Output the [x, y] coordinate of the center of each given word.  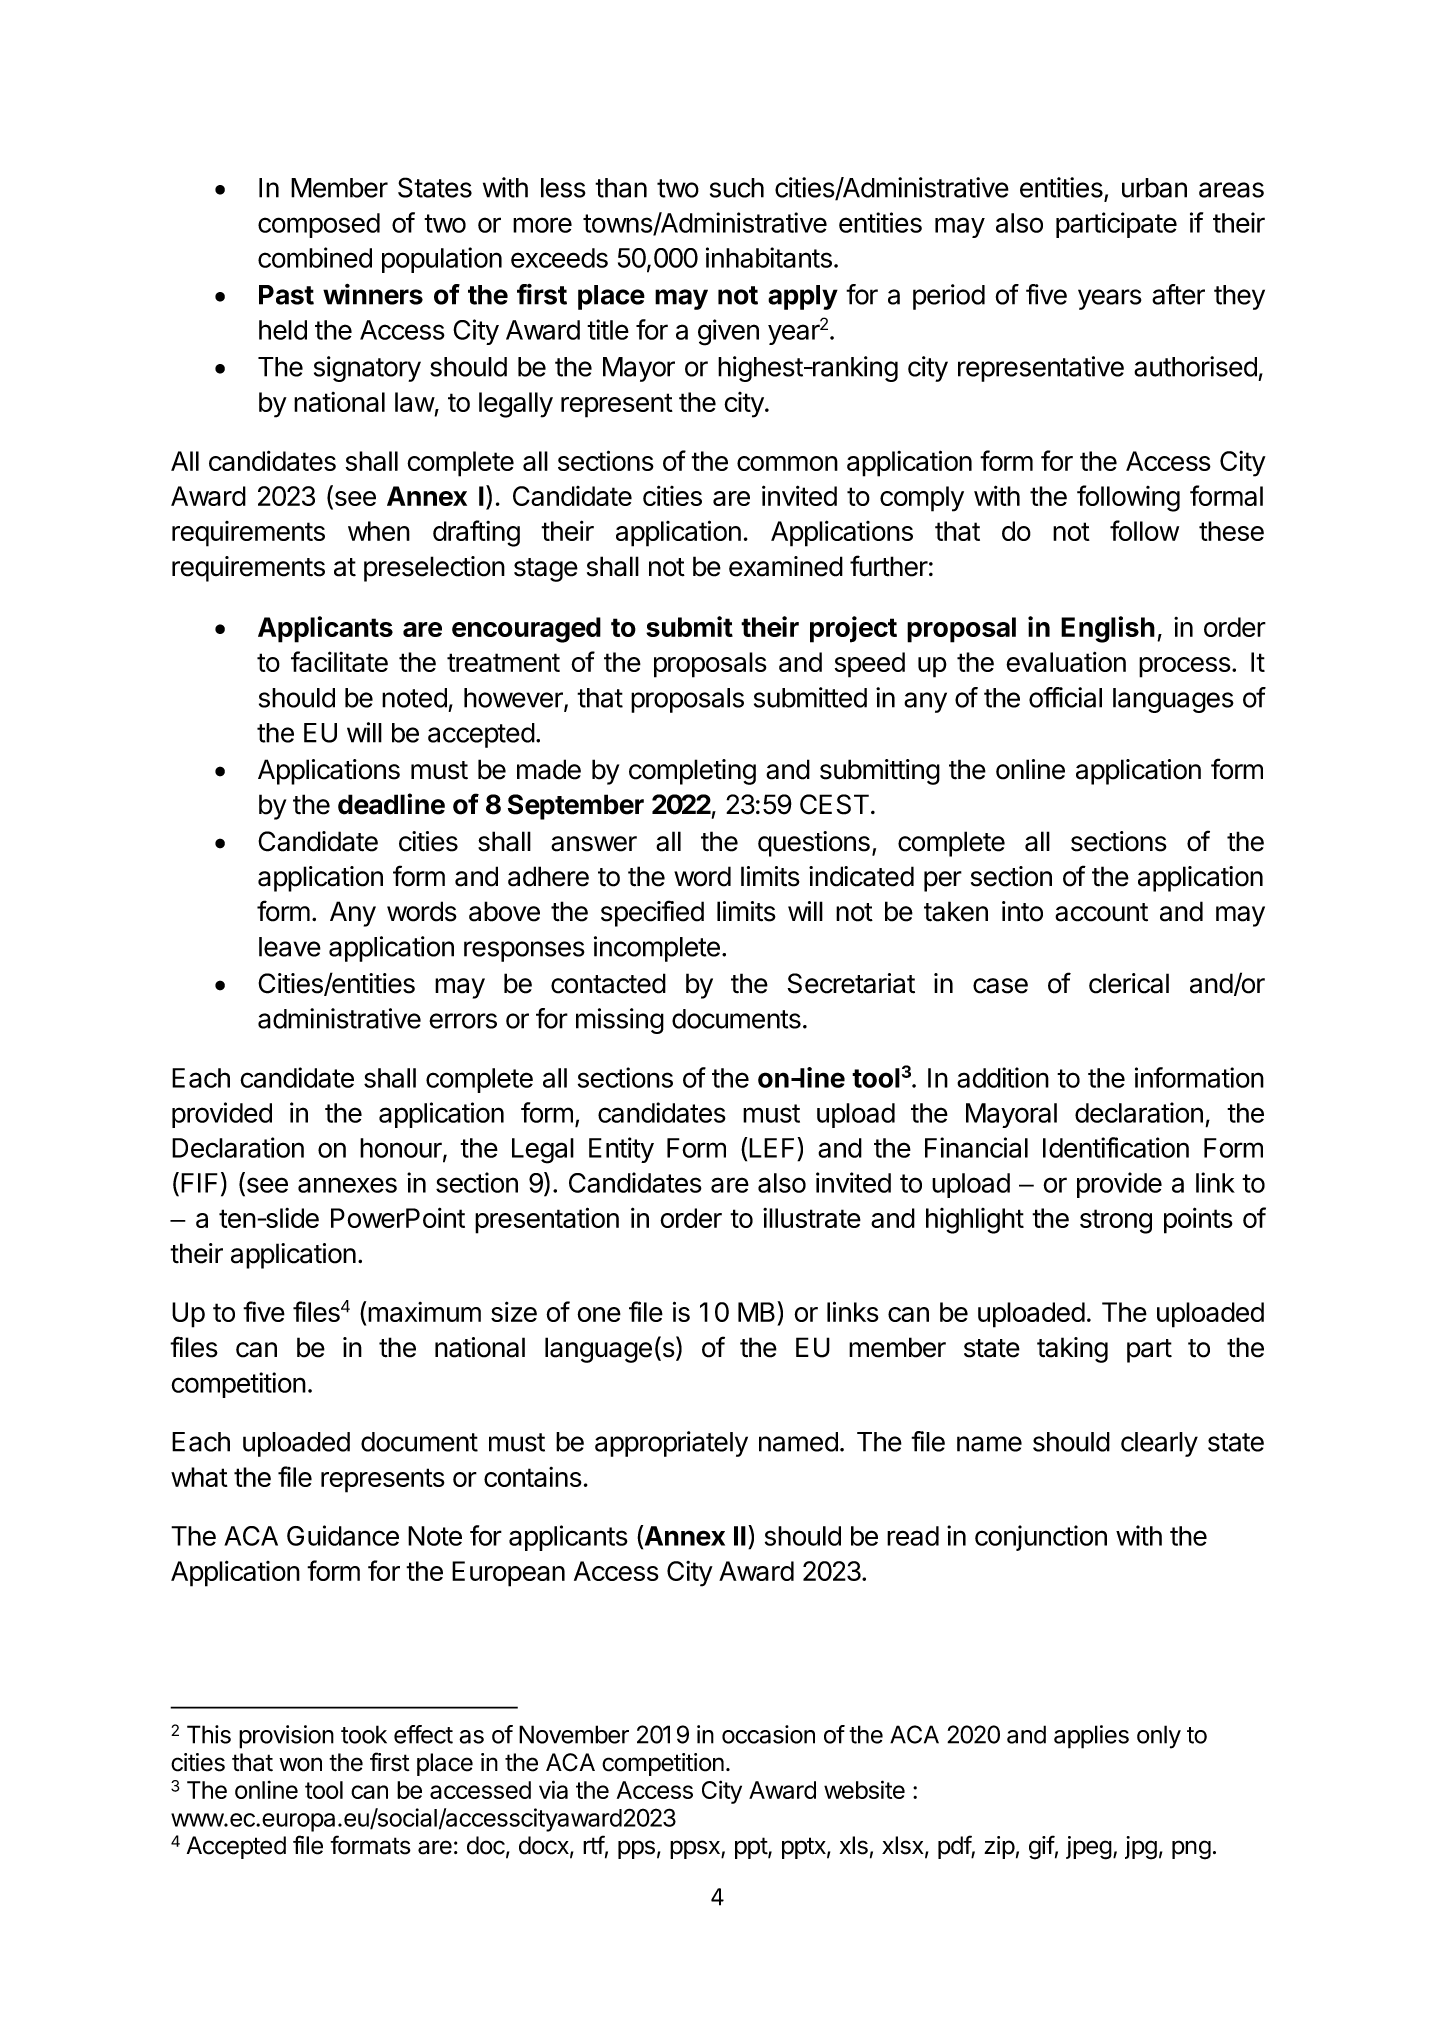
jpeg [1089, 1848]
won [300, 1764]
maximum [424, 1312]
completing [692, 772]
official [1065, 697]
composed [319, 225]
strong [1116, 1221]
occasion [768, 1734]
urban [1154, 188]
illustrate [812, 1218]
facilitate [339, 661]
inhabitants [769, 257]
